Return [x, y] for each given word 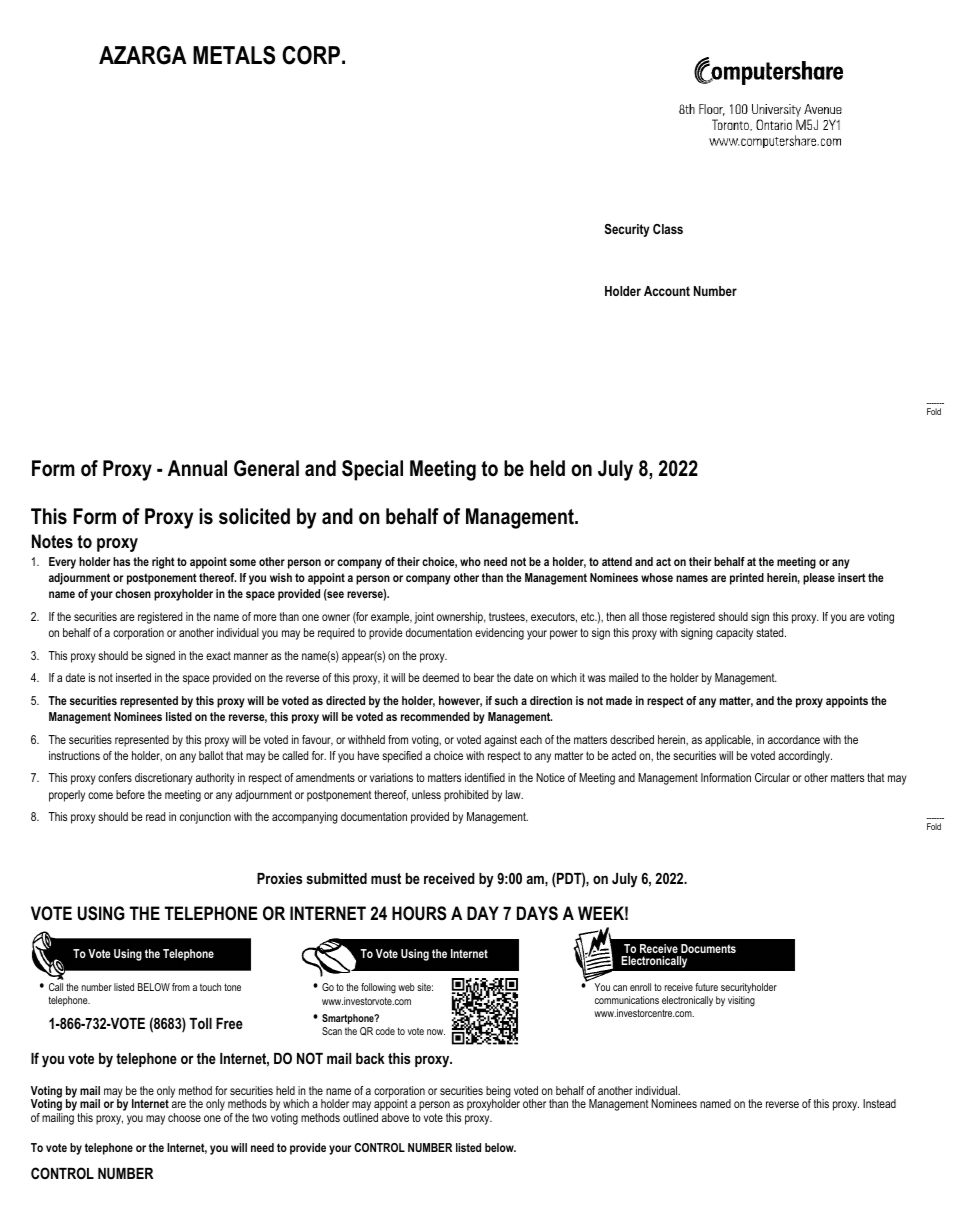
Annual [197, 468]
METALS [234, 55]
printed [747, 579]
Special [372, 470]
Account [667, 291]
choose [184, 1117]
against [500, 741]
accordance [794, 739]
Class [668, 229]
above [395, 1117]
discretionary [164, 779]
